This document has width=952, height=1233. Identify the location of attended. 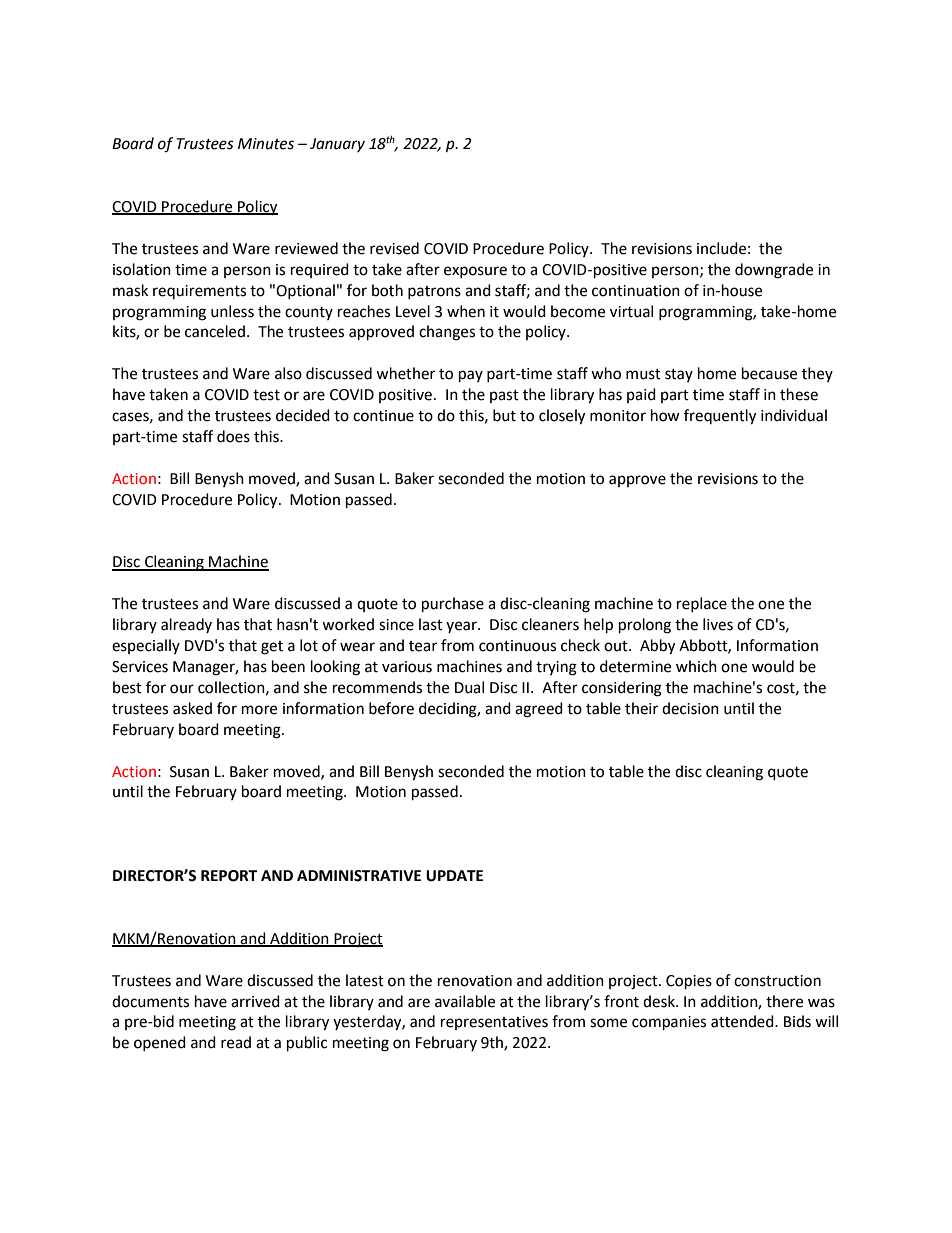
(743, 1021).
